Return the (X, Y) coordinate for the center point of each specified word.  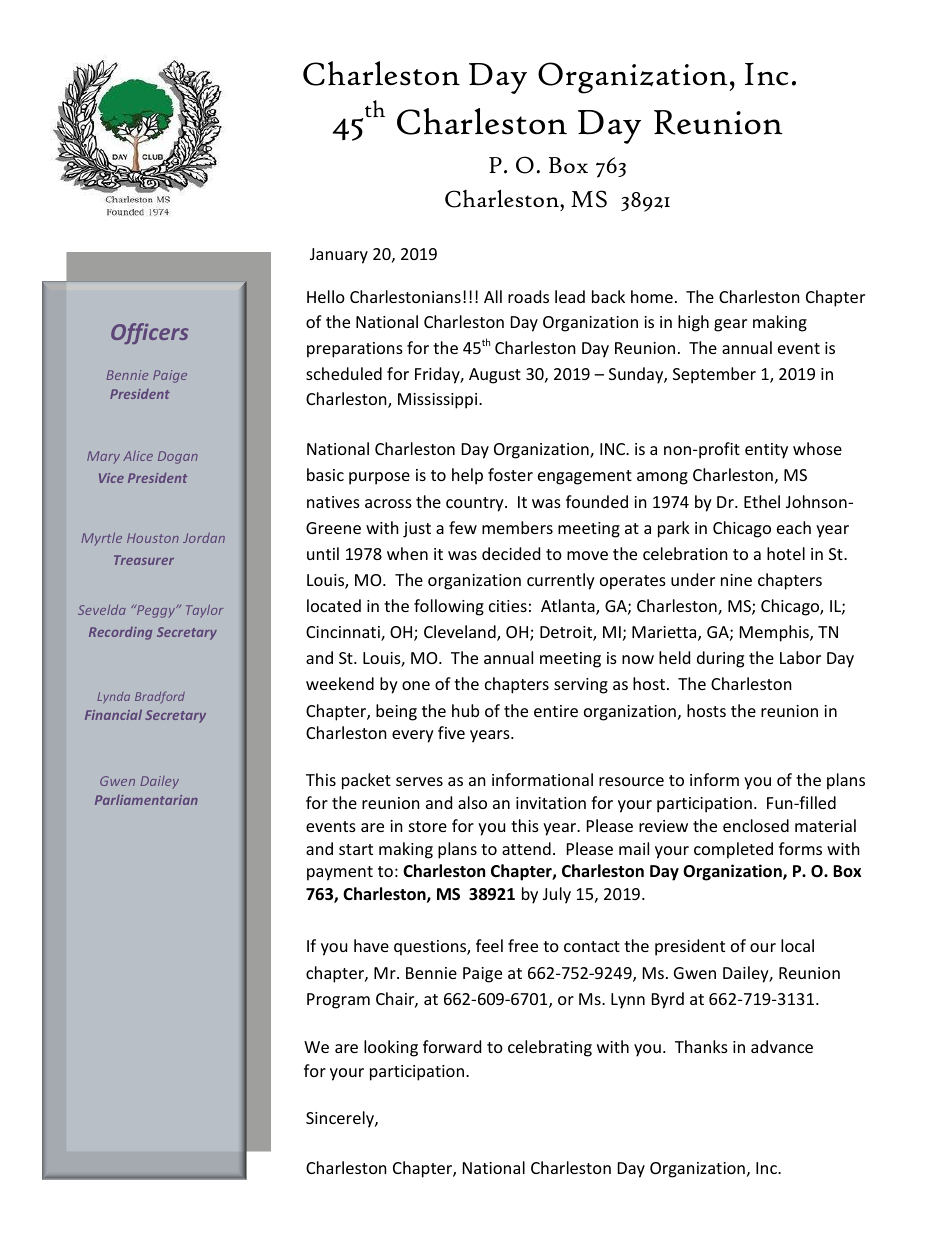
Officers (149, 333)
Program (338, 1001)
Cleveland (461, 633)
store (428, 826)
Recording (120, 633)
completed (733, 850)
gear (730, 325)
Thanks (701, 1046)
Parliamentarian (146, 800)
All (493, 296)
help (467, 476)
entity (766, 451)
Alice (138, 455)
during (720, 659)
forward (452, 1046)
